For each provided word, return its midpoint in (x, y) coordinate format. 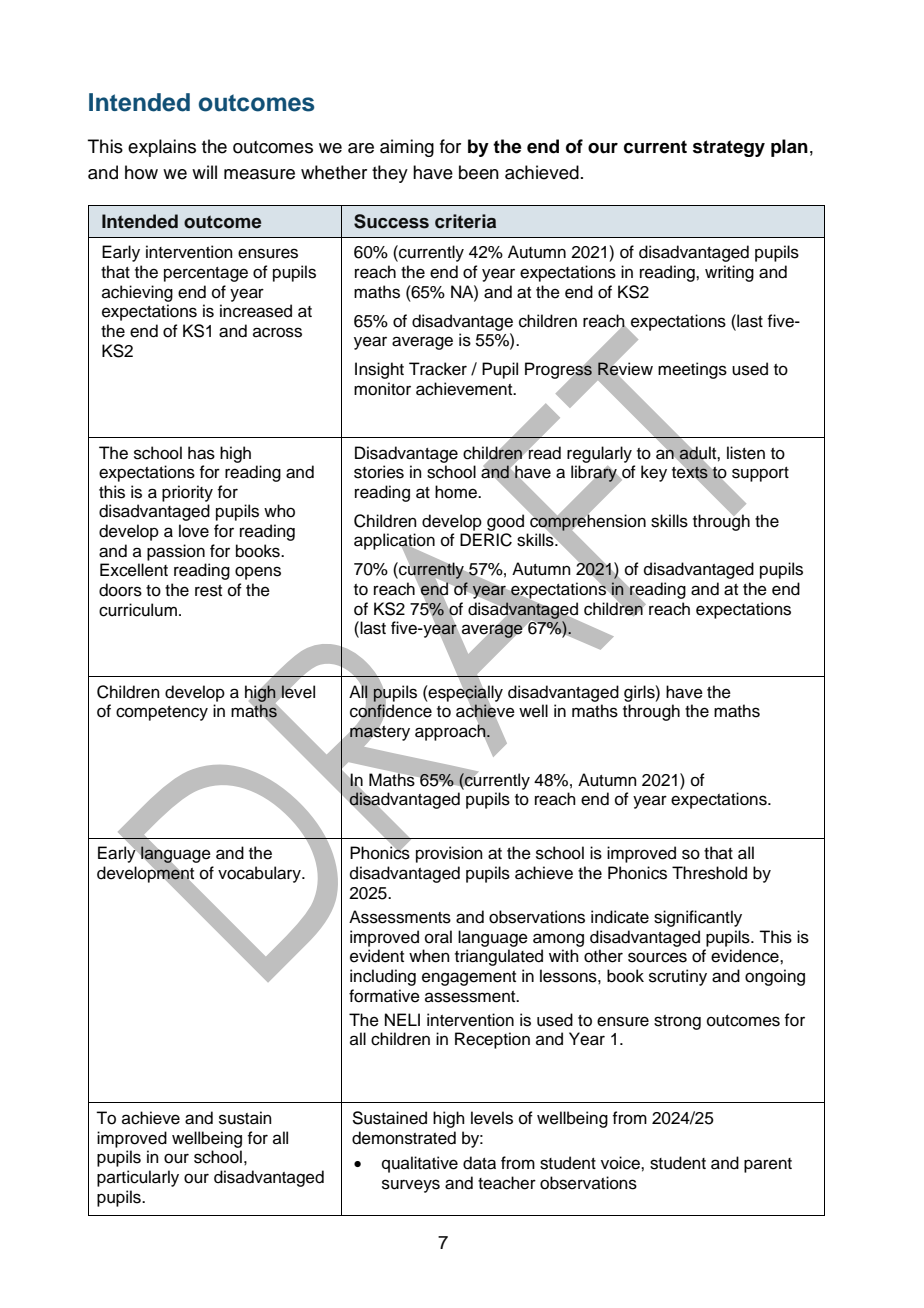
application (394, 542)
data (479, 1163)
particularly (138, 1178)
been (479, 172)
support (760, 474)
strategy (729, 148)
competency (162, 713)
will (204, 172)
